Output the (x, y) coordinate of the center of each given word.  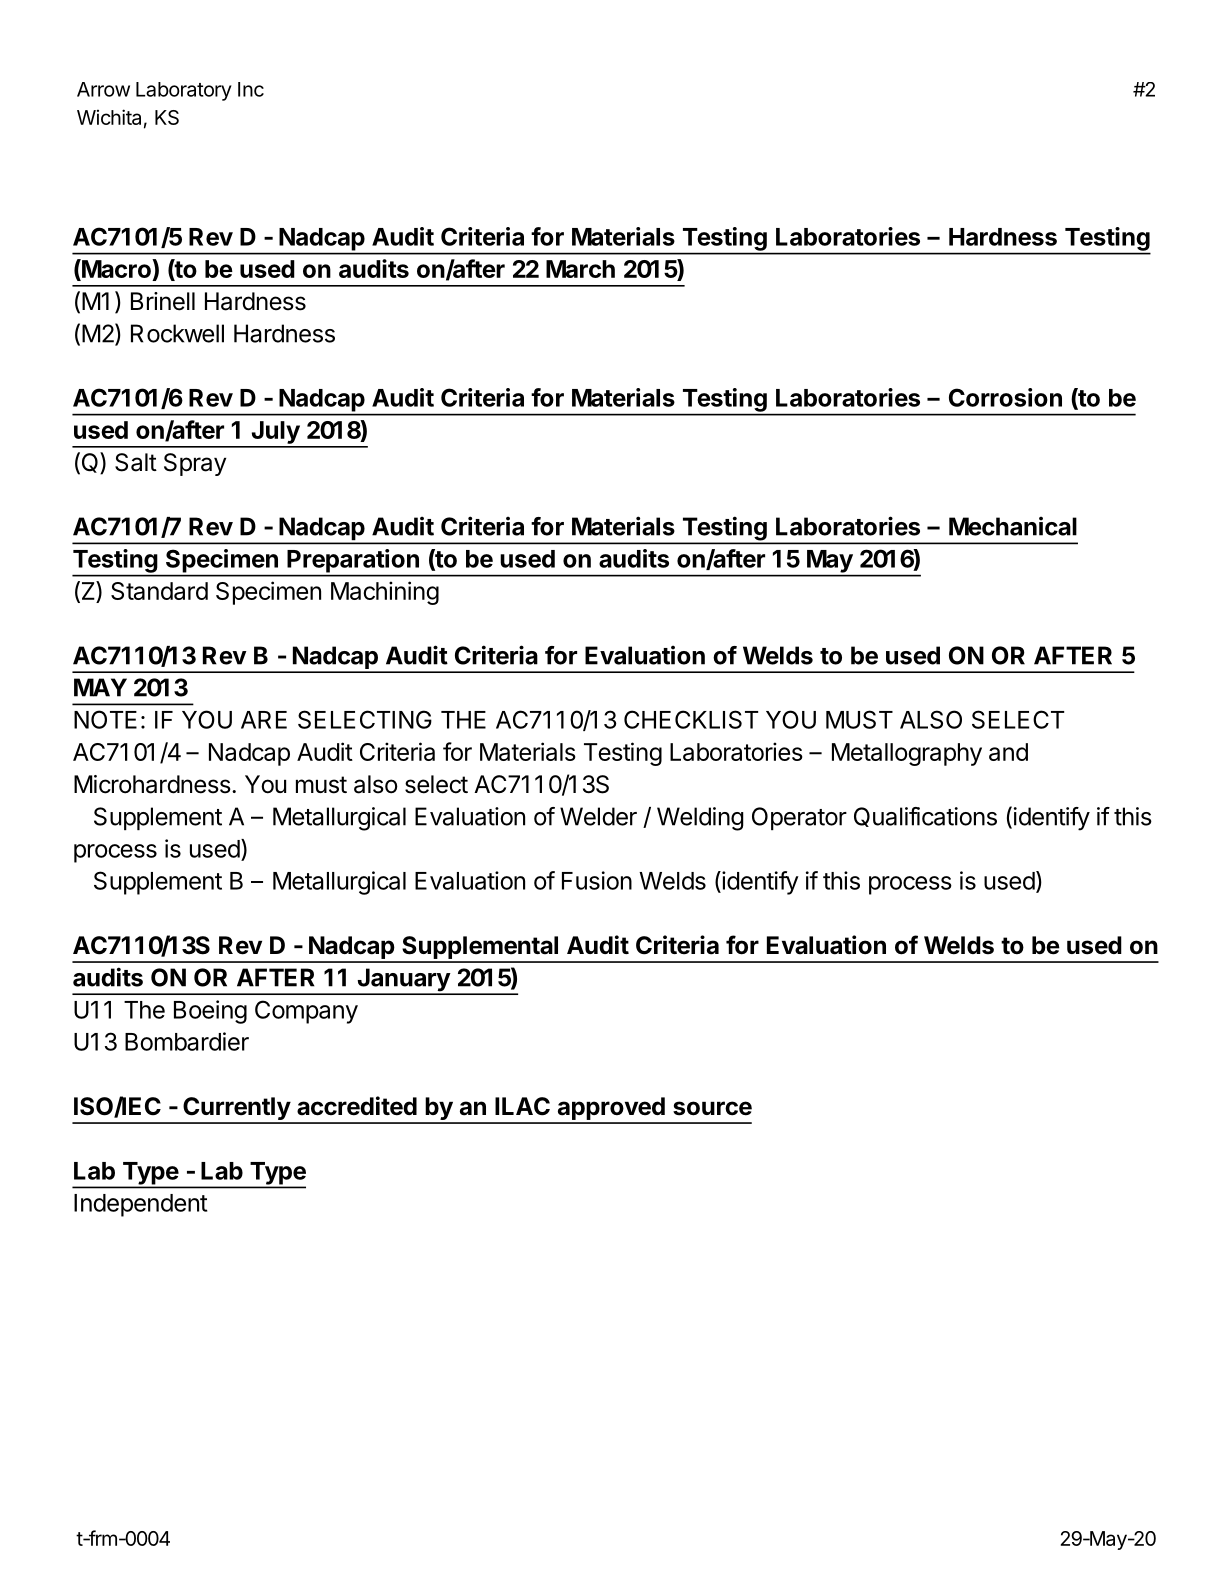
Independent (141, 1205)
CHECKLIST (691, 719)
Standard (159, 591)
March (580, 269)
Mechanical (1013, 526)
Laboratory (184, 91)
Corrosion (1005, 397)
